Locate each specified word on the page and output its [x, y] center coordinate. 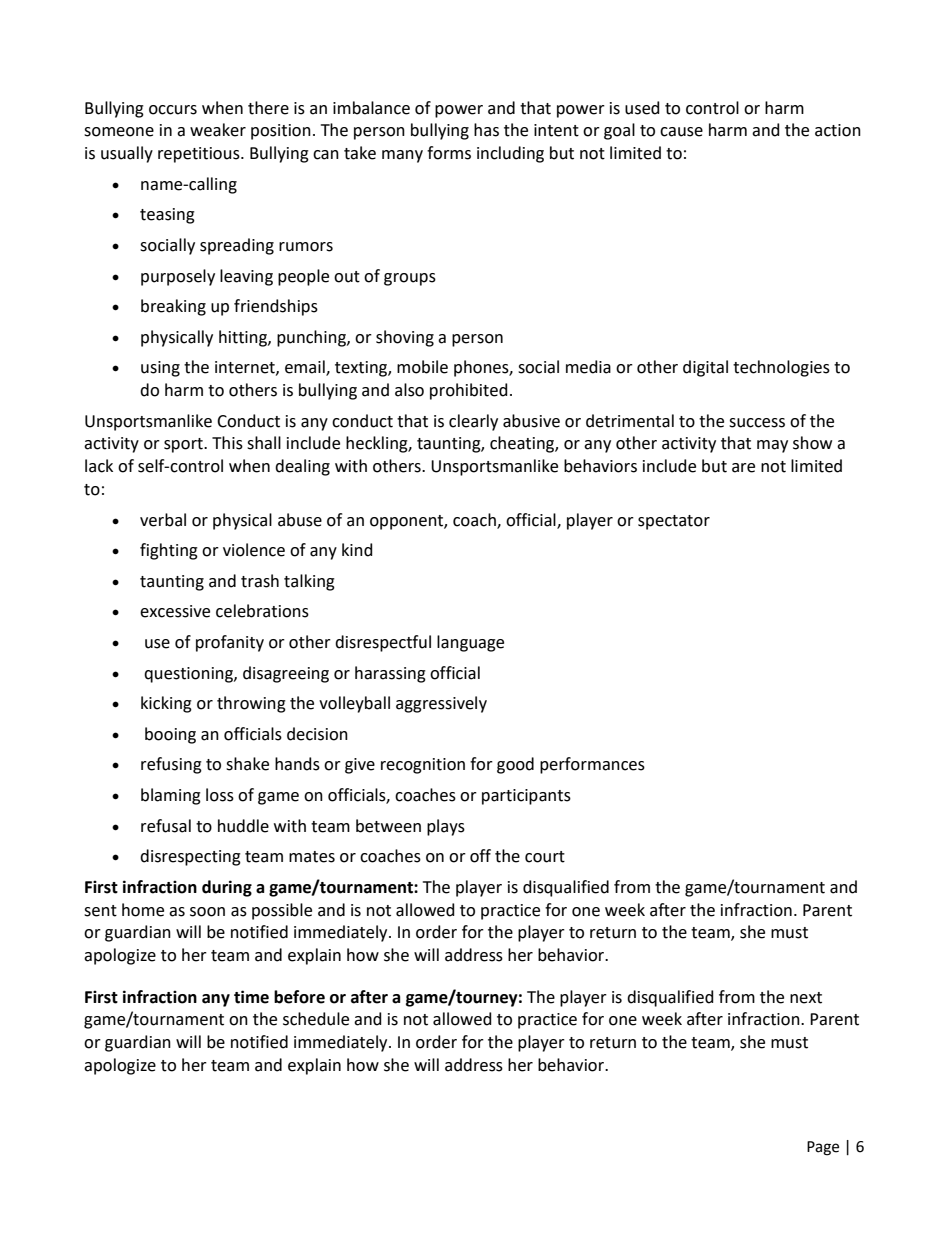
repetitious [200, 155]
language [470, 643]
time [251, 997]
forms [449, 153]
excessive [175, 611]
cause [681, 132]
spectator [674, 522]
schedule [316, 1019]
